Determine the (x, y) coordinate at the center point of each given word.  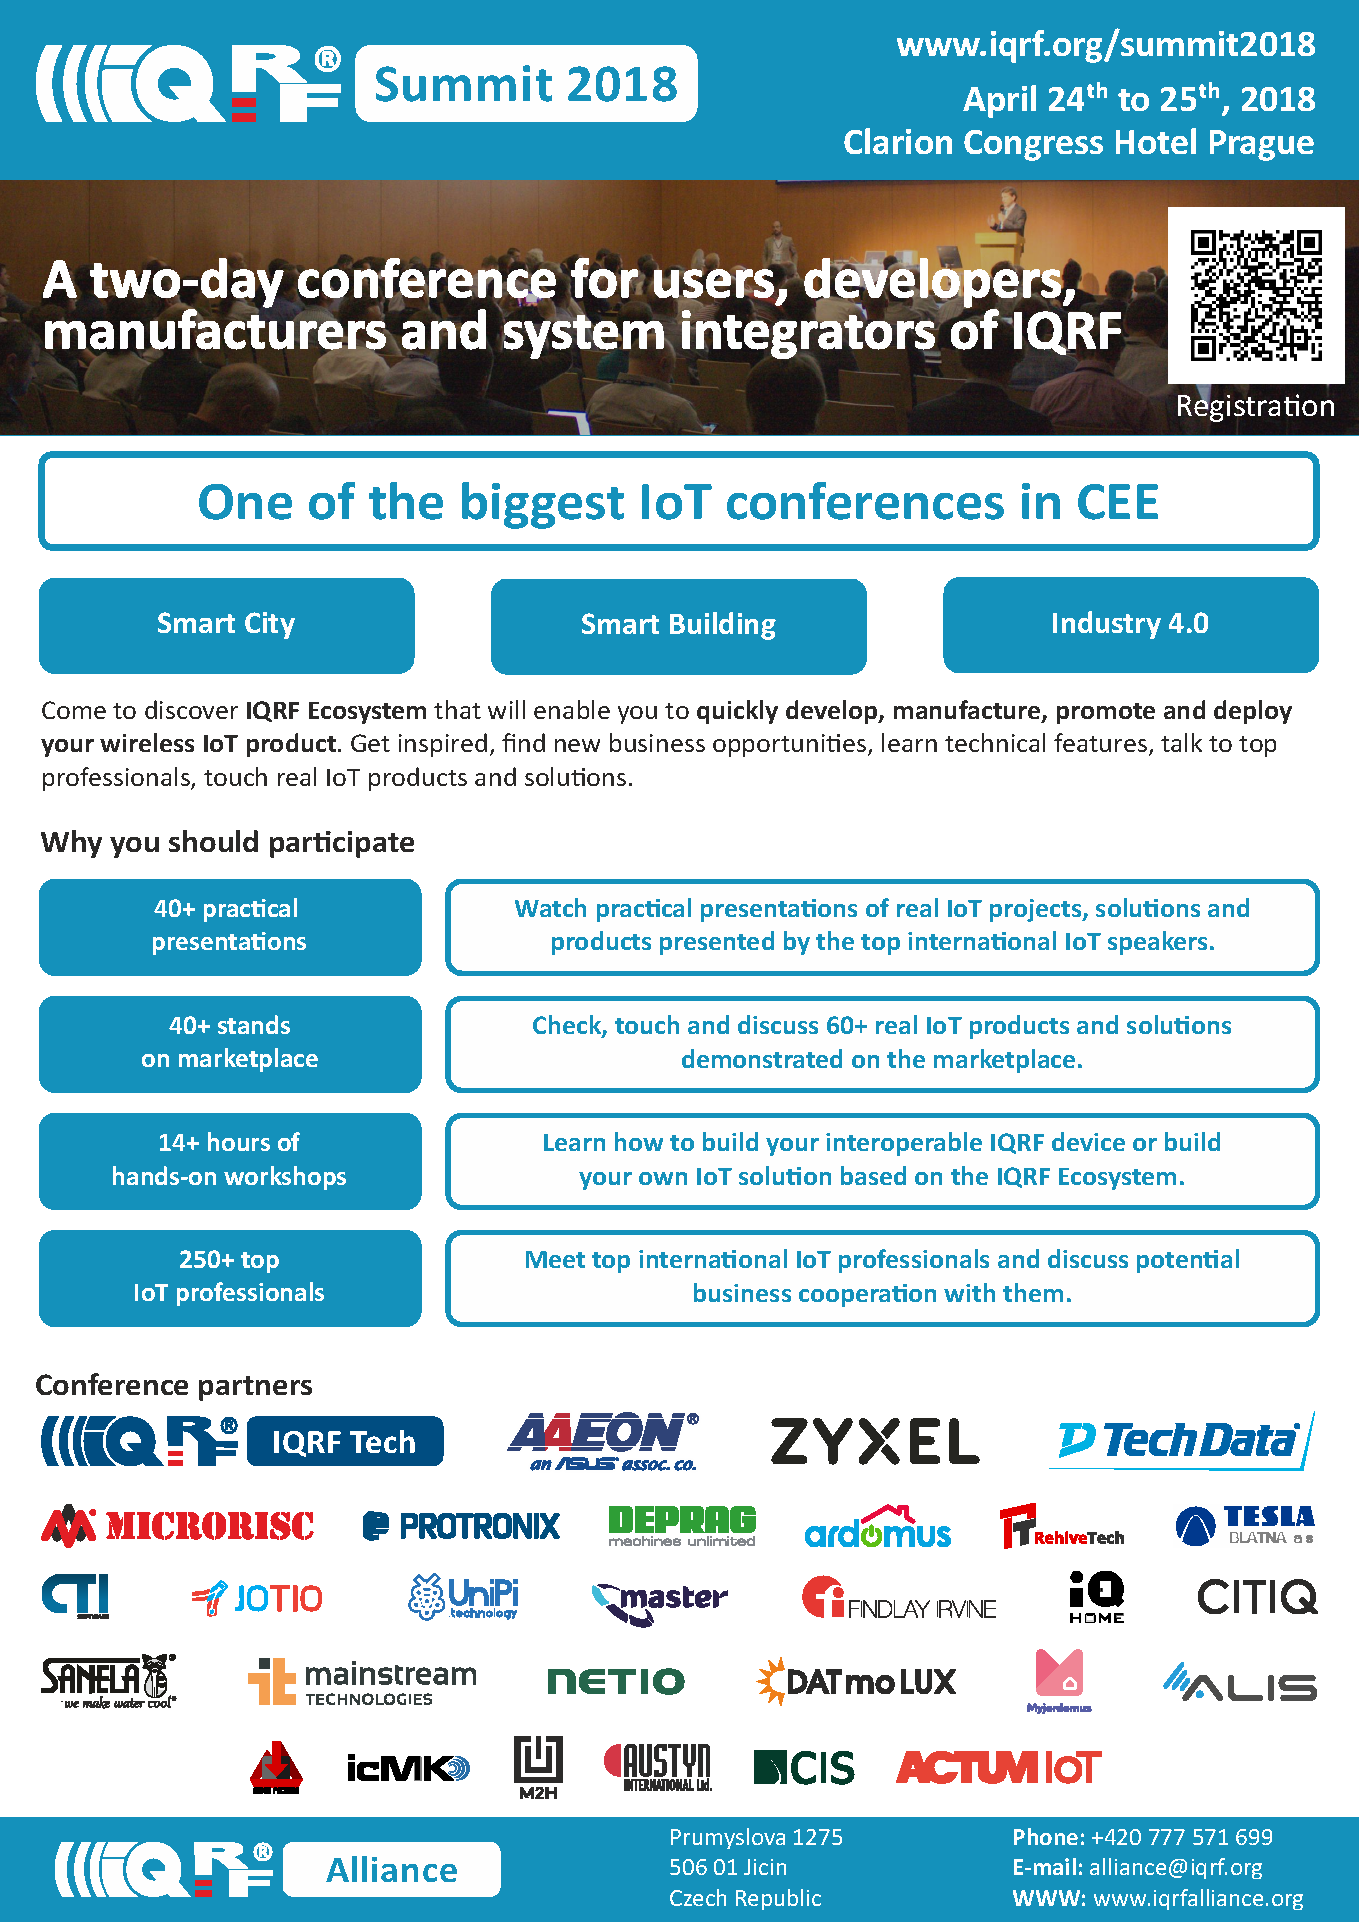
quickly (737, 712)
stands (254, 1024)
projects (1037, 910)
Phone (1046, 1836)
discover (191, 709)
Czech (698, 1897)
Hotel (1156, 141)
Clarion (898, 141)
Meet (555, 1259)
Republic (778, 1899)
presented (717, 943)
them (1033, 1292)
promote (1106, 713)
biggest (543, 505)
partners (255, 1388)
